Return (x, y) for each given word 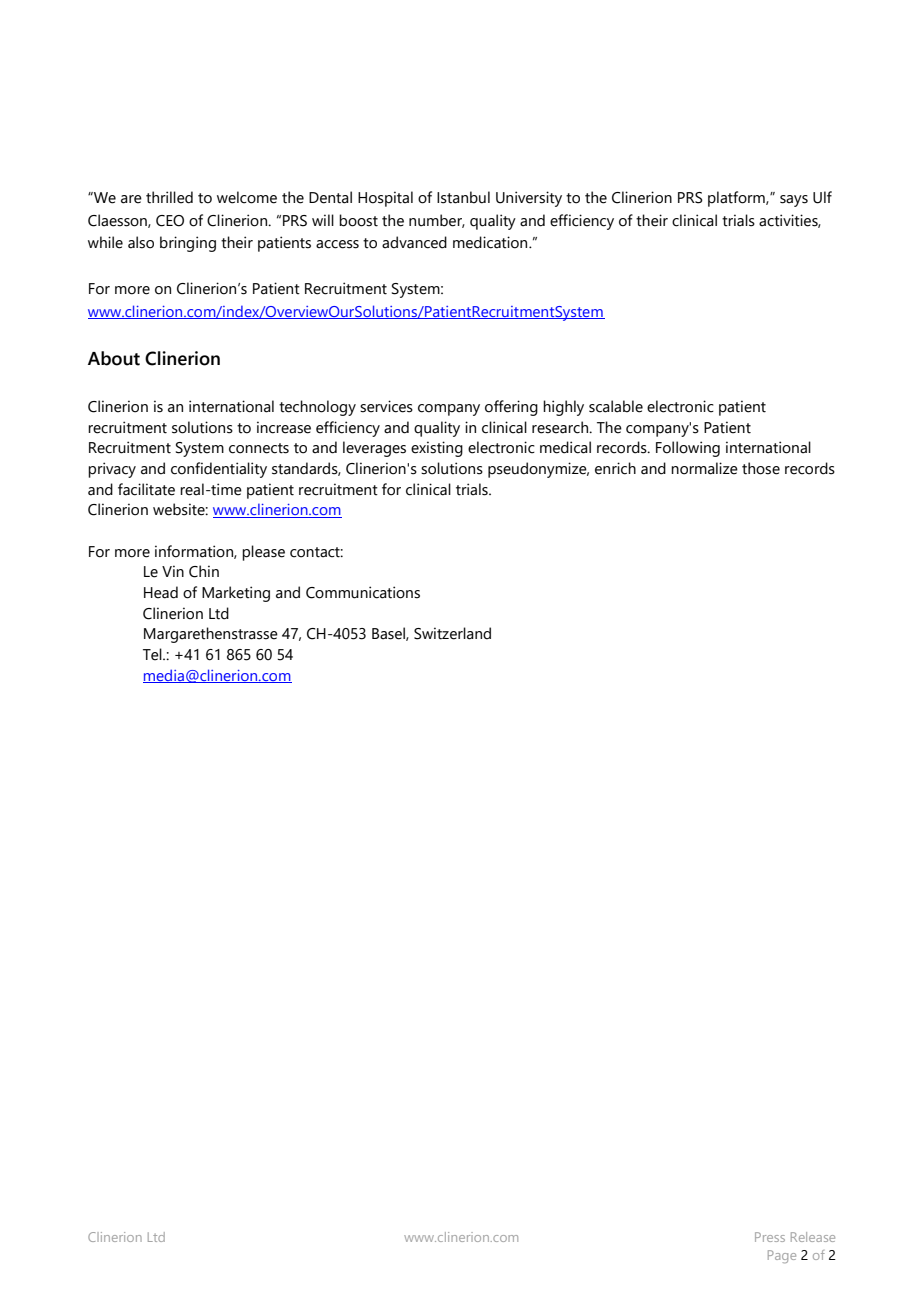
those (761, 468)
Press (770, 1237)
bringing (188, 244)
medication (491, 242)
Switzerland (452, 633)
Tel (153, 654)
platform (737, 199)
